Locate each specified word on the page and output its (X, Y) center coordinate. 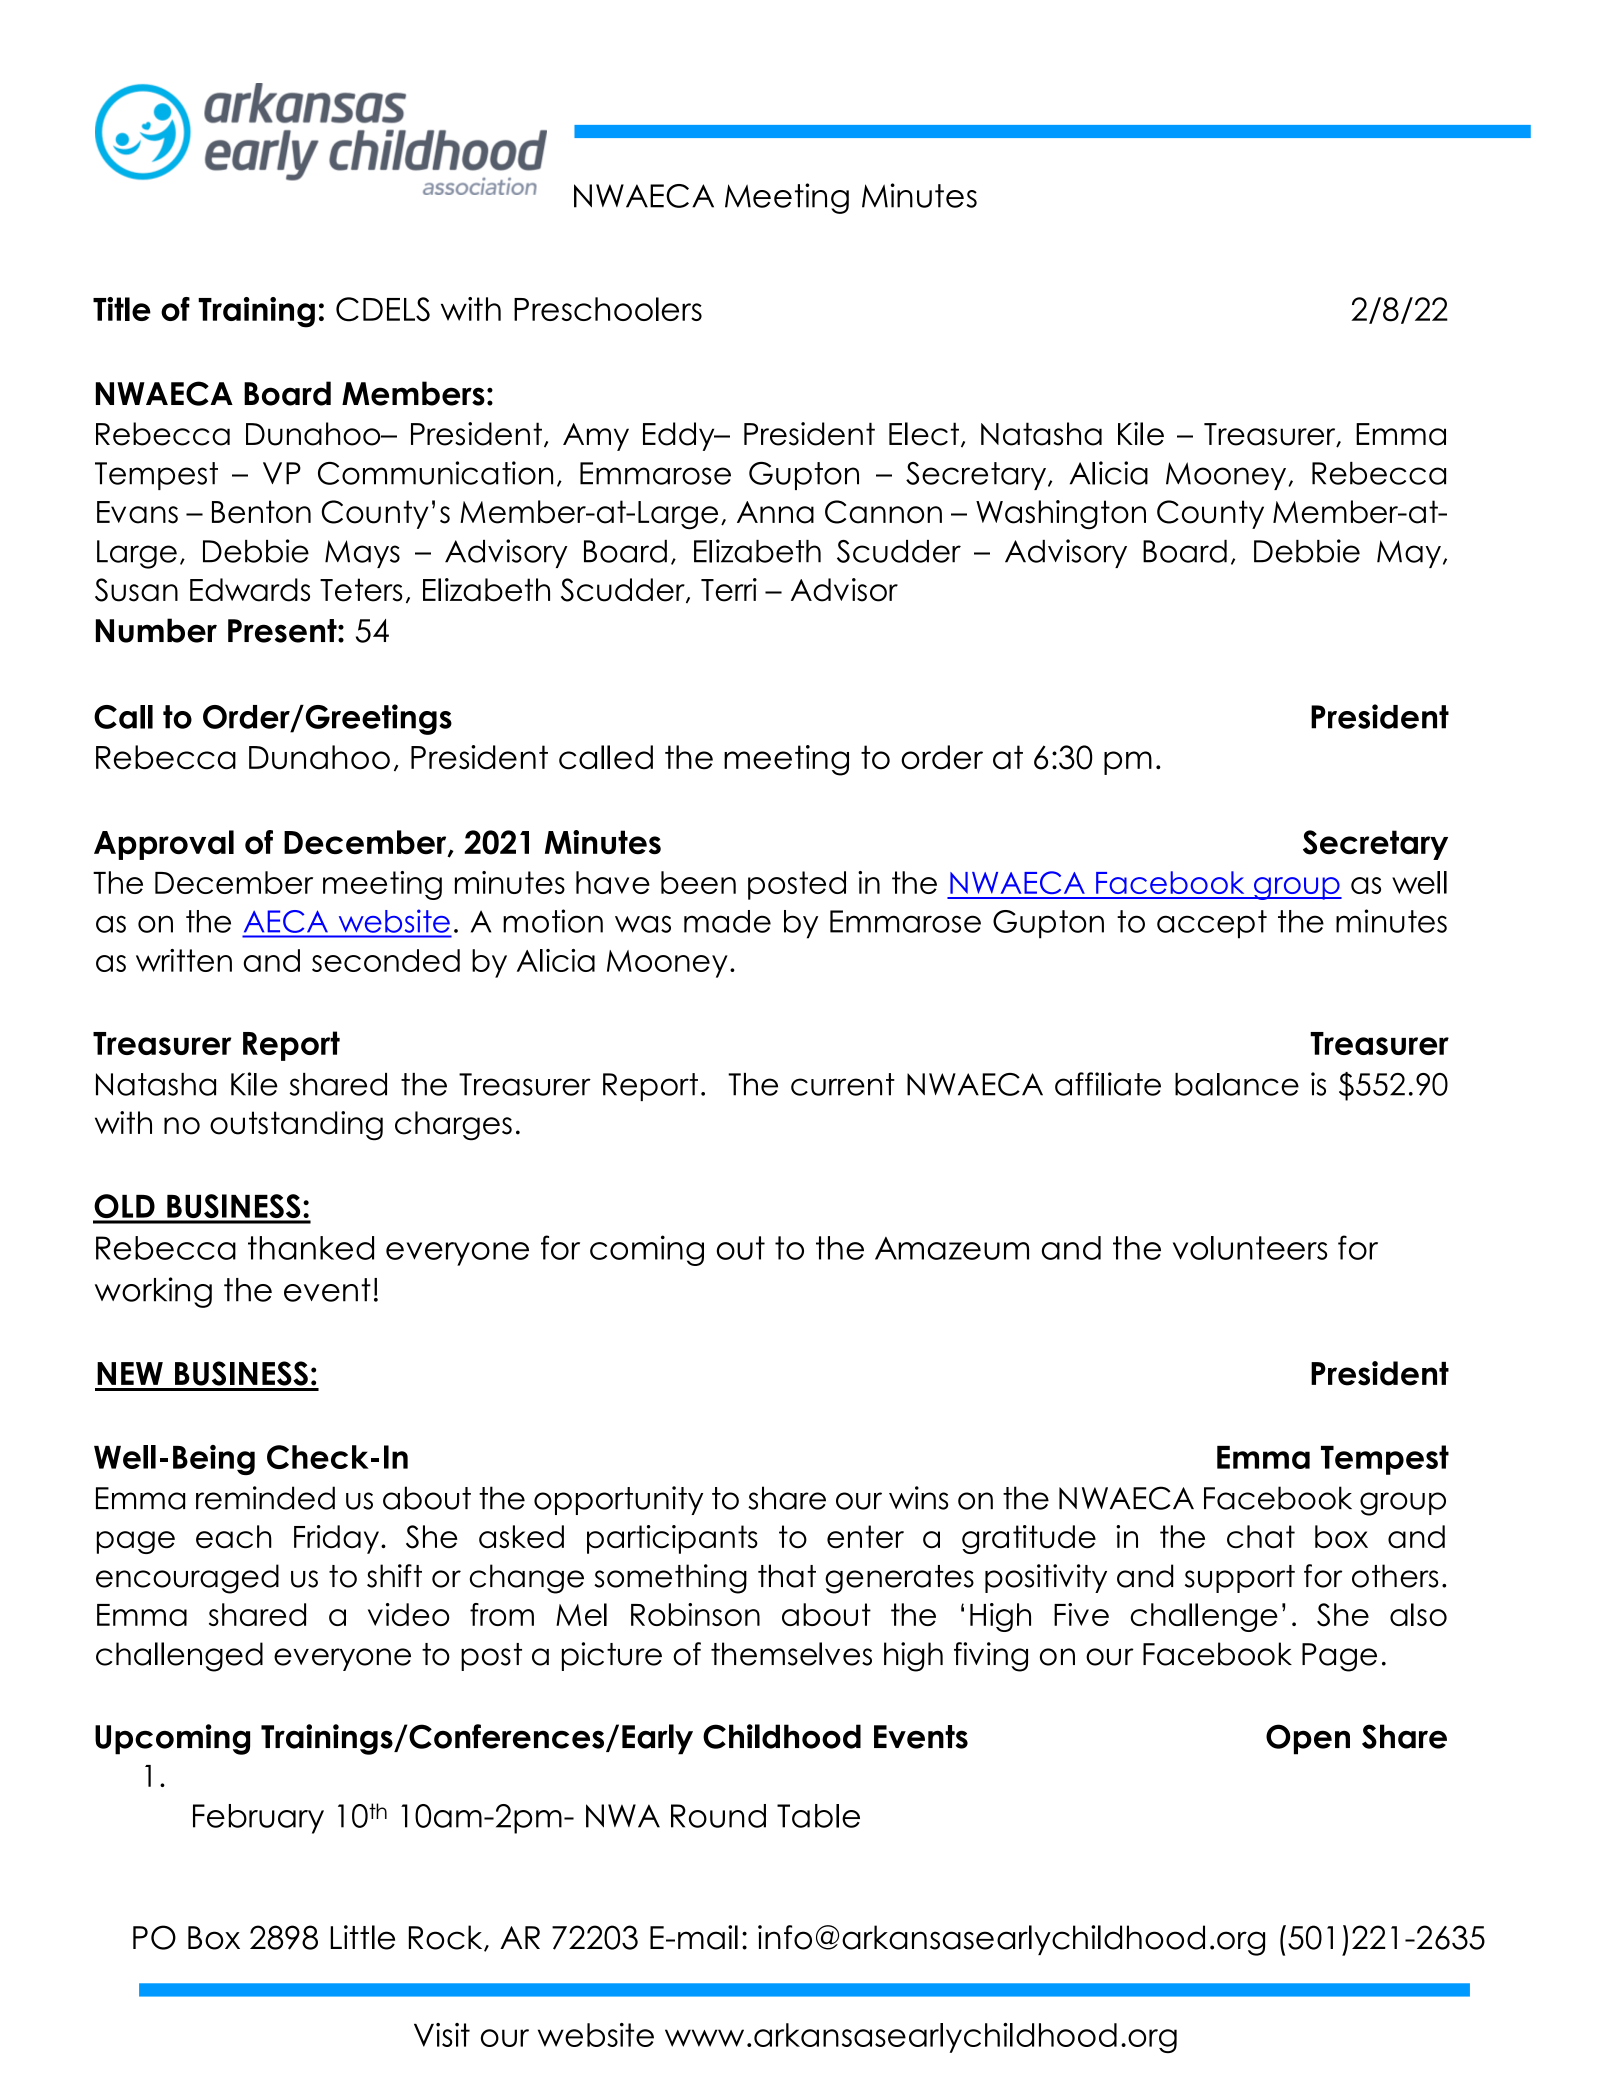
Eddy (680, 436)
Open (1308, 1739)
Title (122, 309)
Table (818, 1816)
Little (362, 1937)
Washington (1061, 515)
